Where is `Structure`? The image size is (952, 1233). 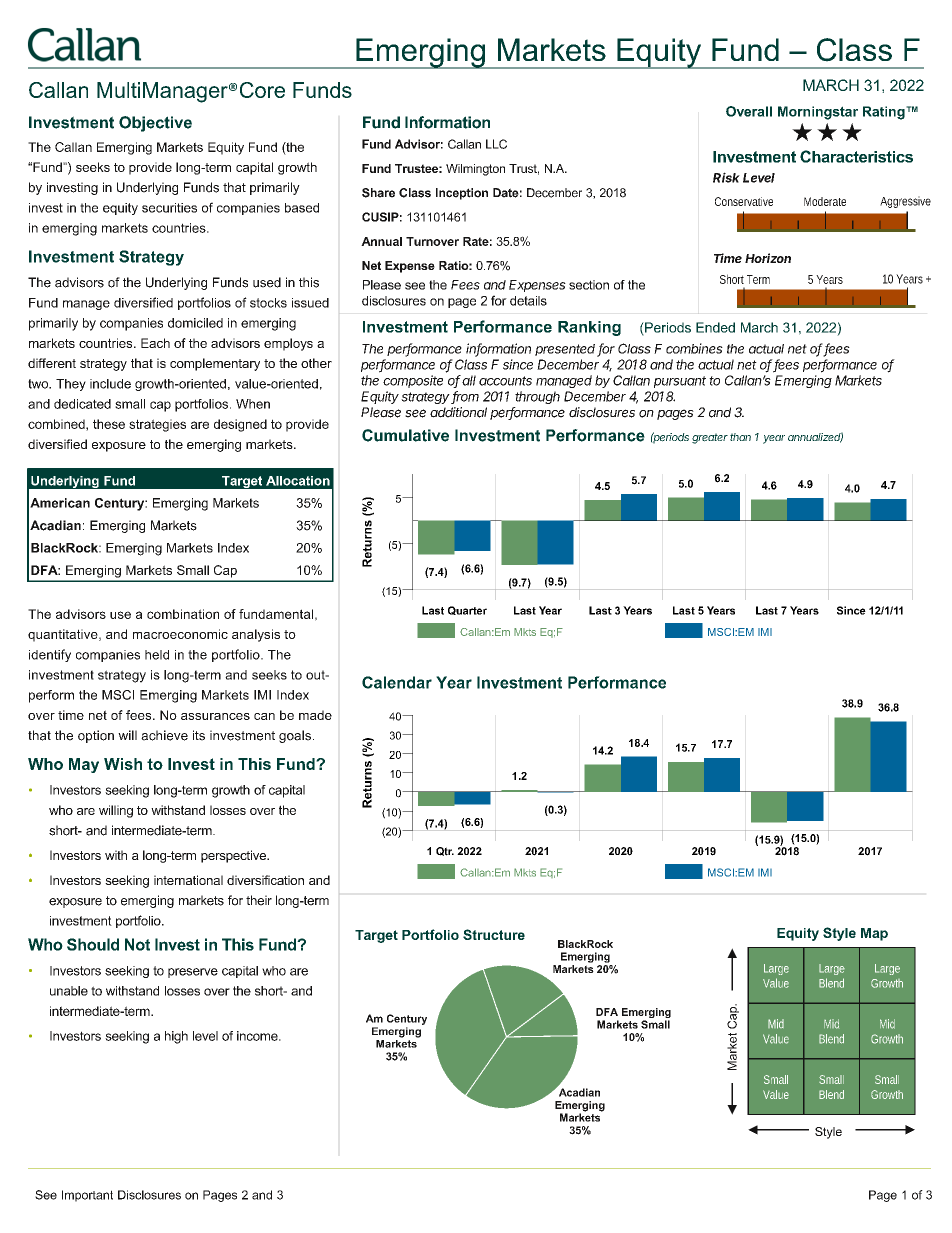 Structure is located at coordinates (494, 934).
